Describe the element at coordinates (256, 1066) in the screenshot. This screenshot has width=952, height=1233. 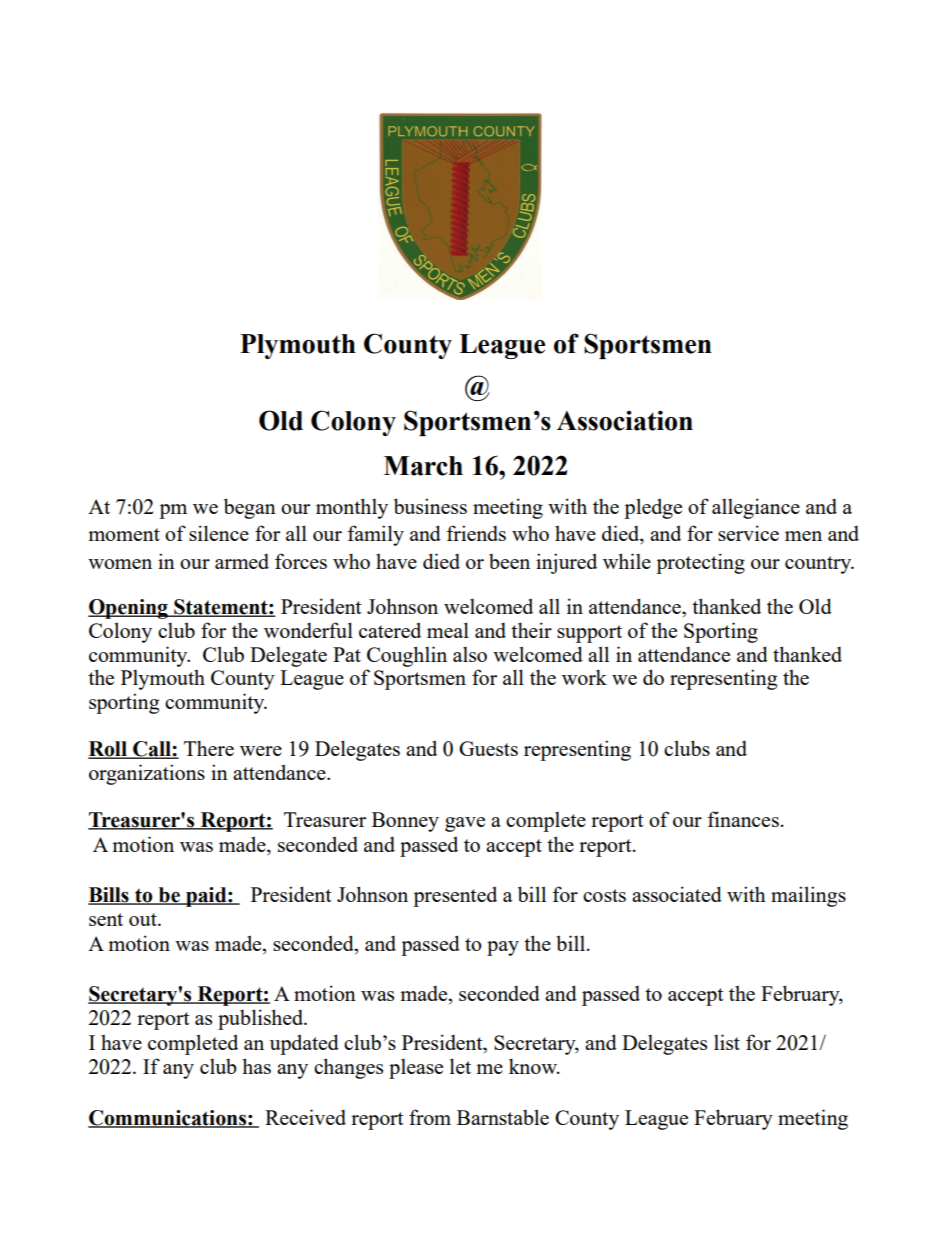
I see `has` at that location.
